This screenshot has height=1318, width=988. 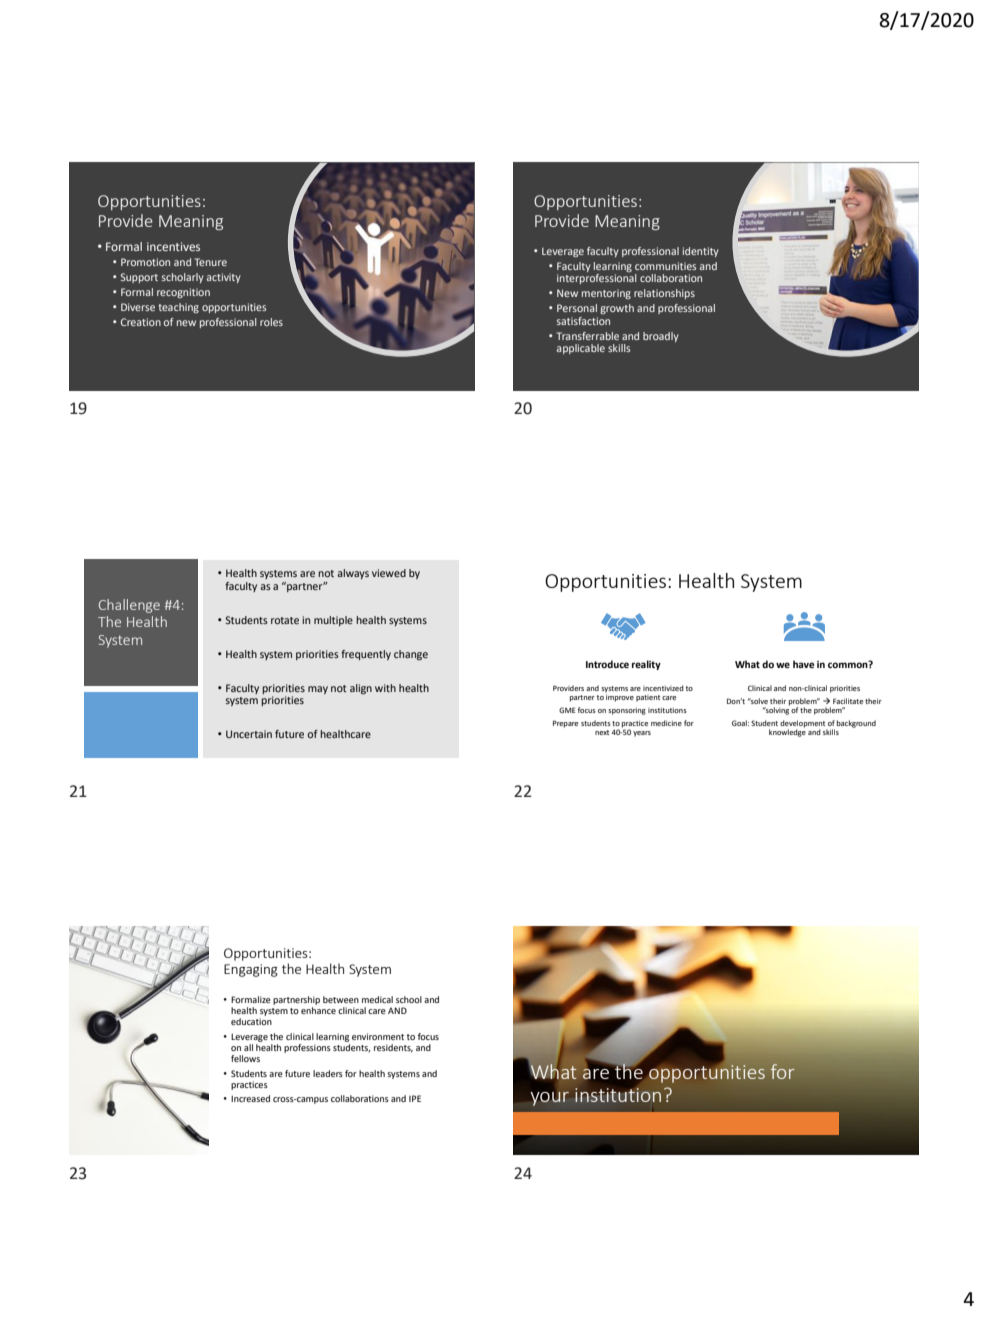 What do you see at coordinates (224, 278) in the screenshot?
I see `activity` at bounding box center [224, 278].
